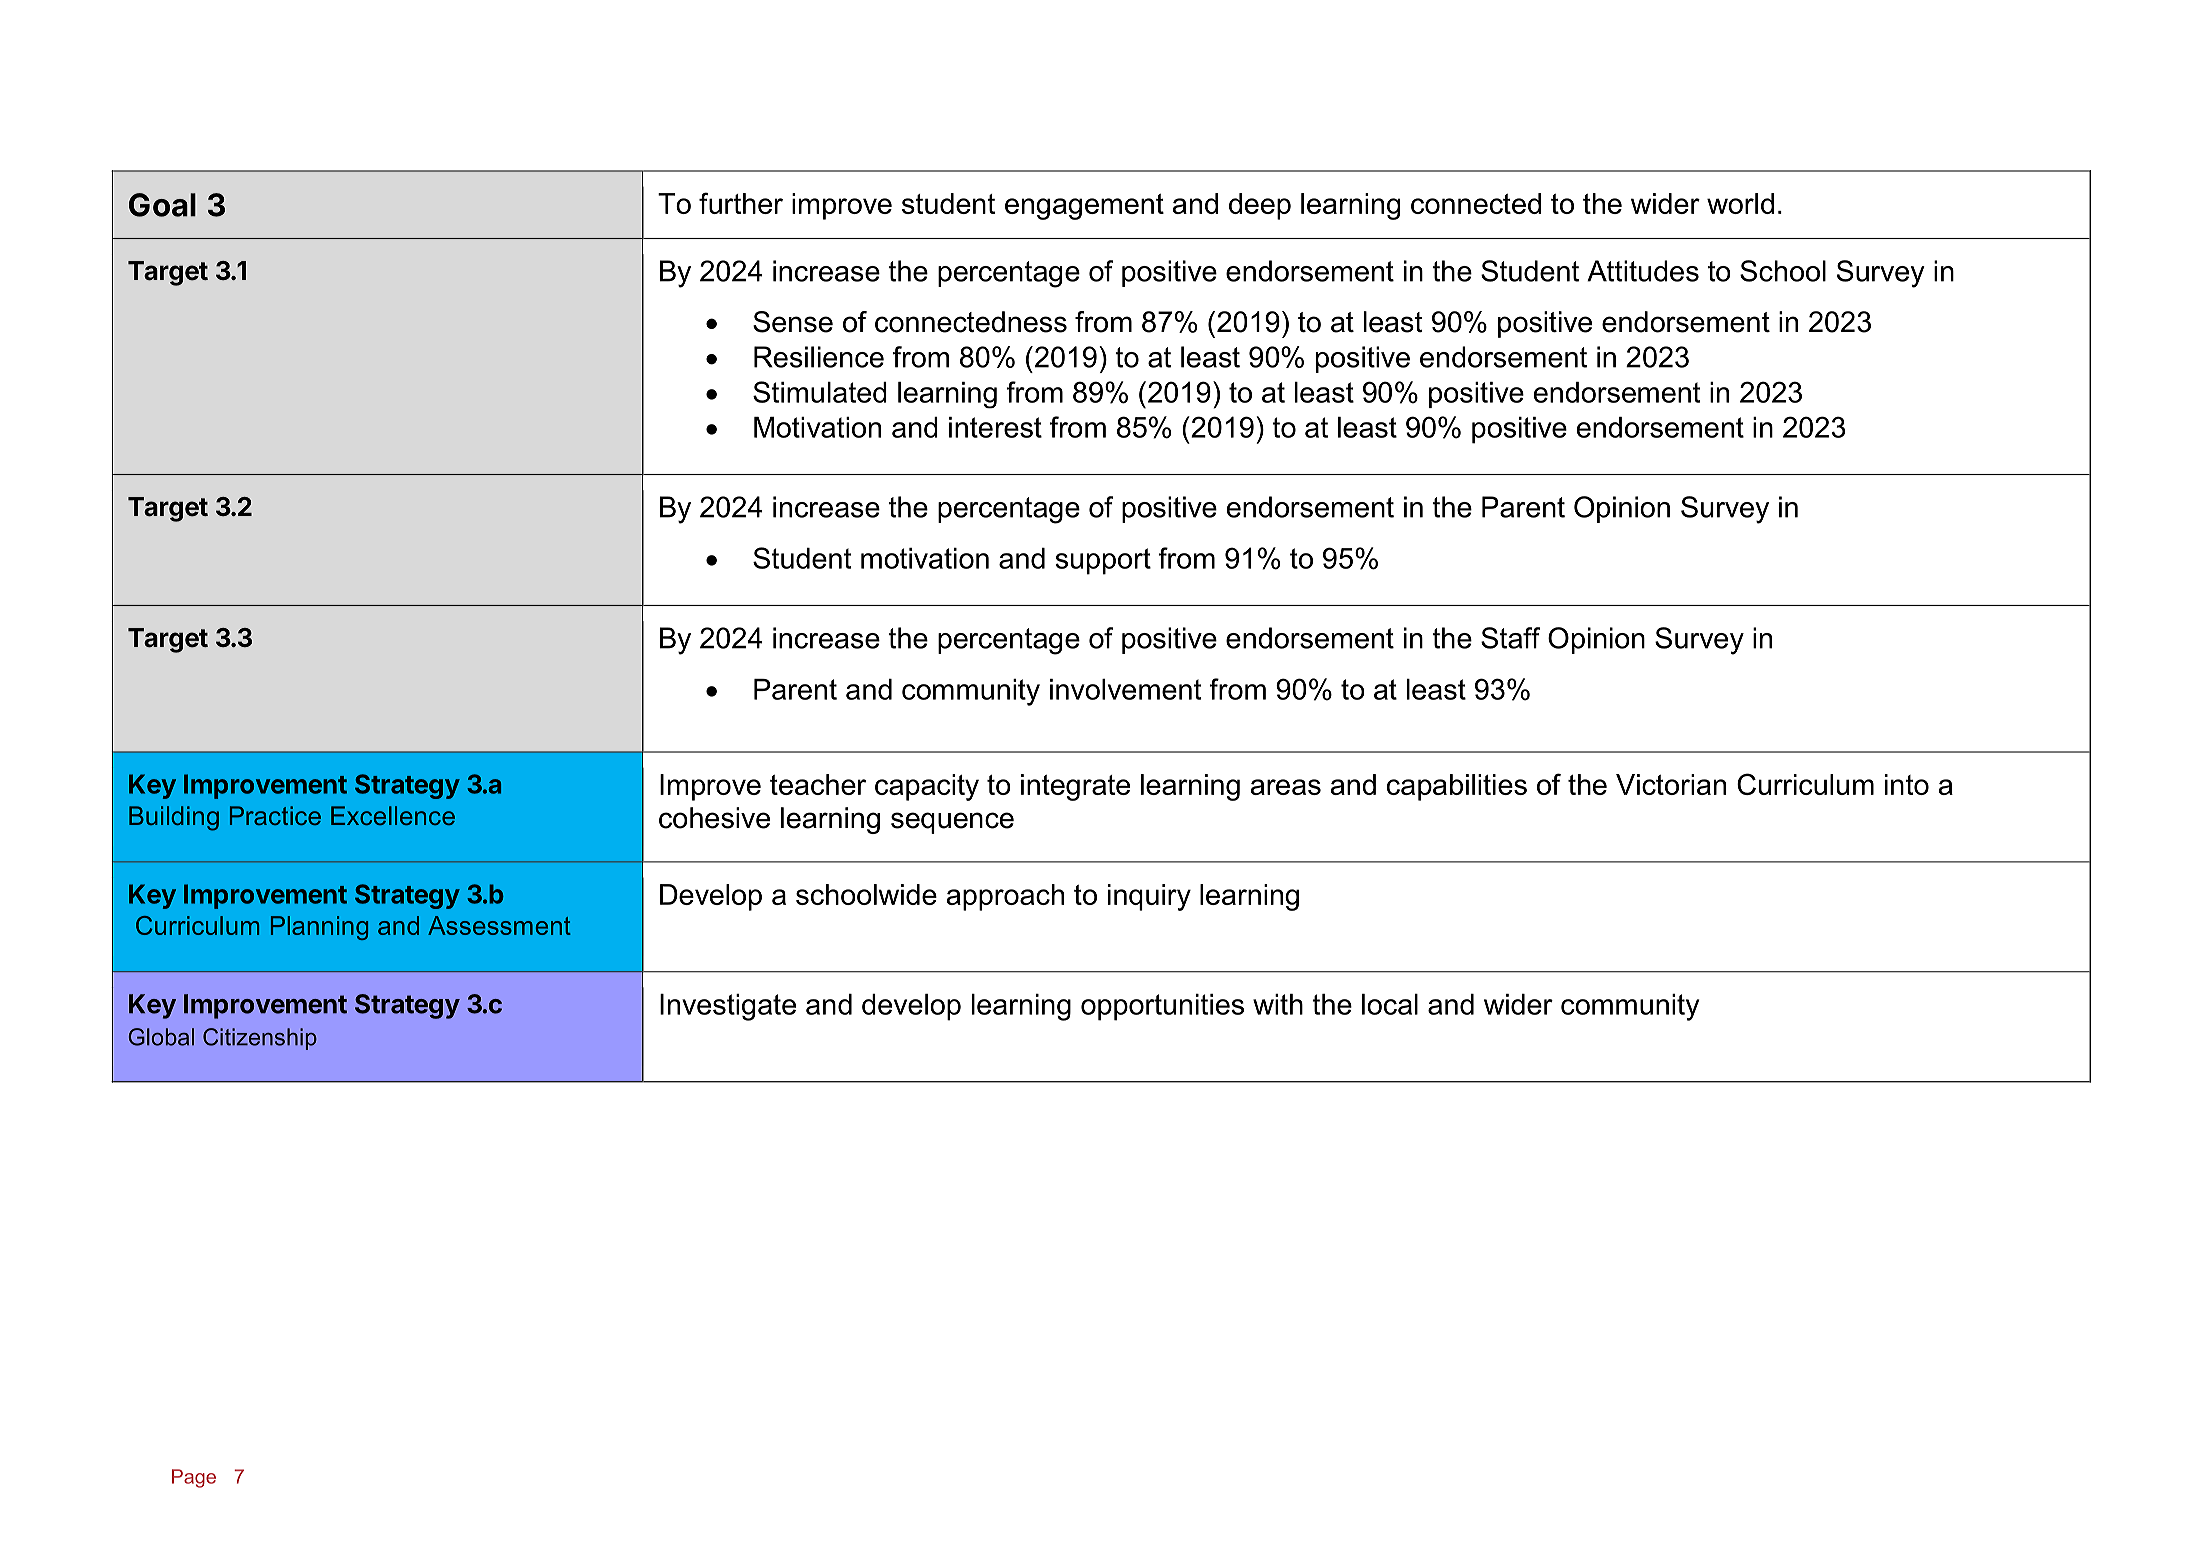 This screenshot has width=2203, height=1557. I want to click on Victorian, so click(1671, 784).
